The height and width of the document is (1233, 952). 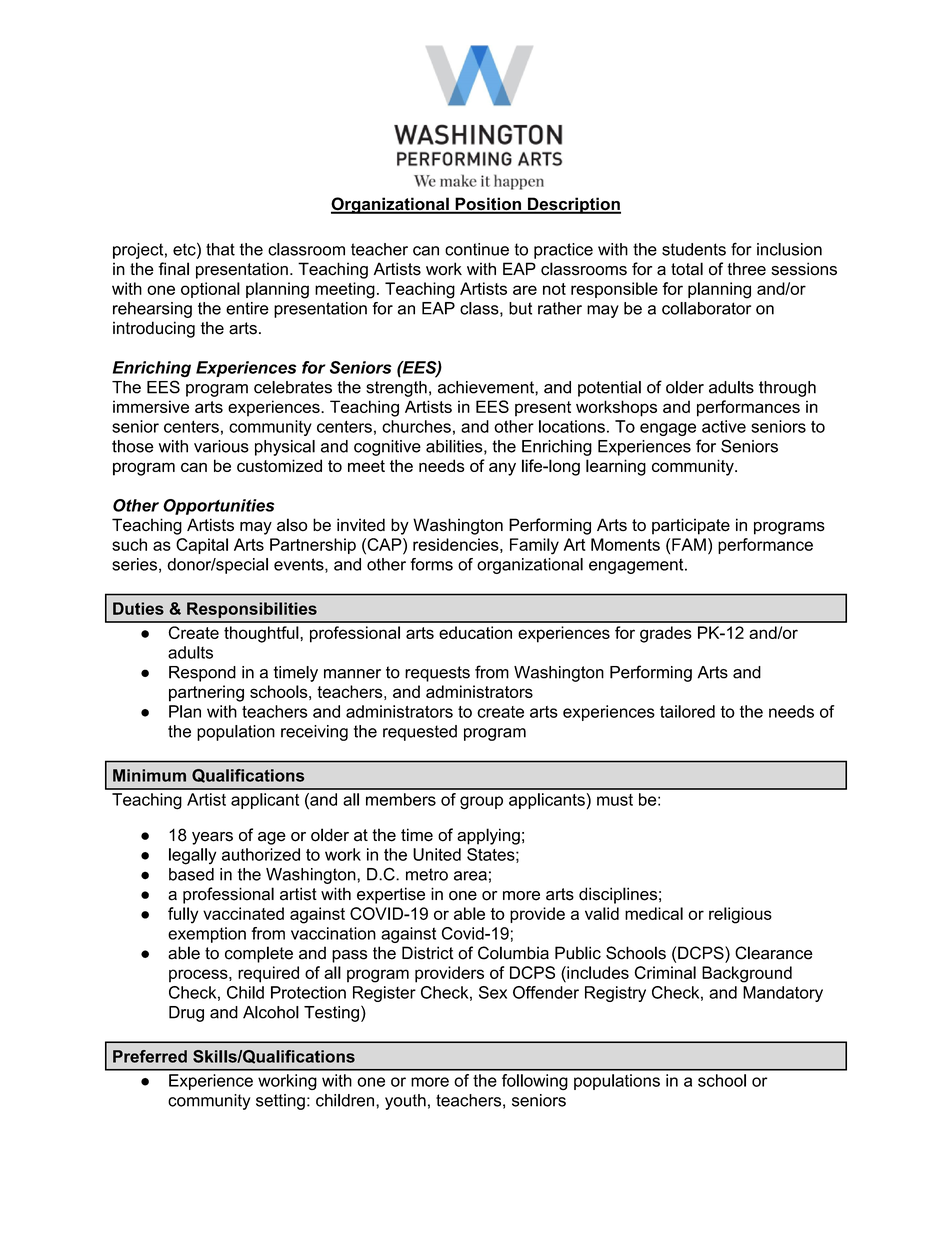 What do you see at coordinates (150, 1056) in the document?
I see `Preferred` at bounding box center [150, 1056].
